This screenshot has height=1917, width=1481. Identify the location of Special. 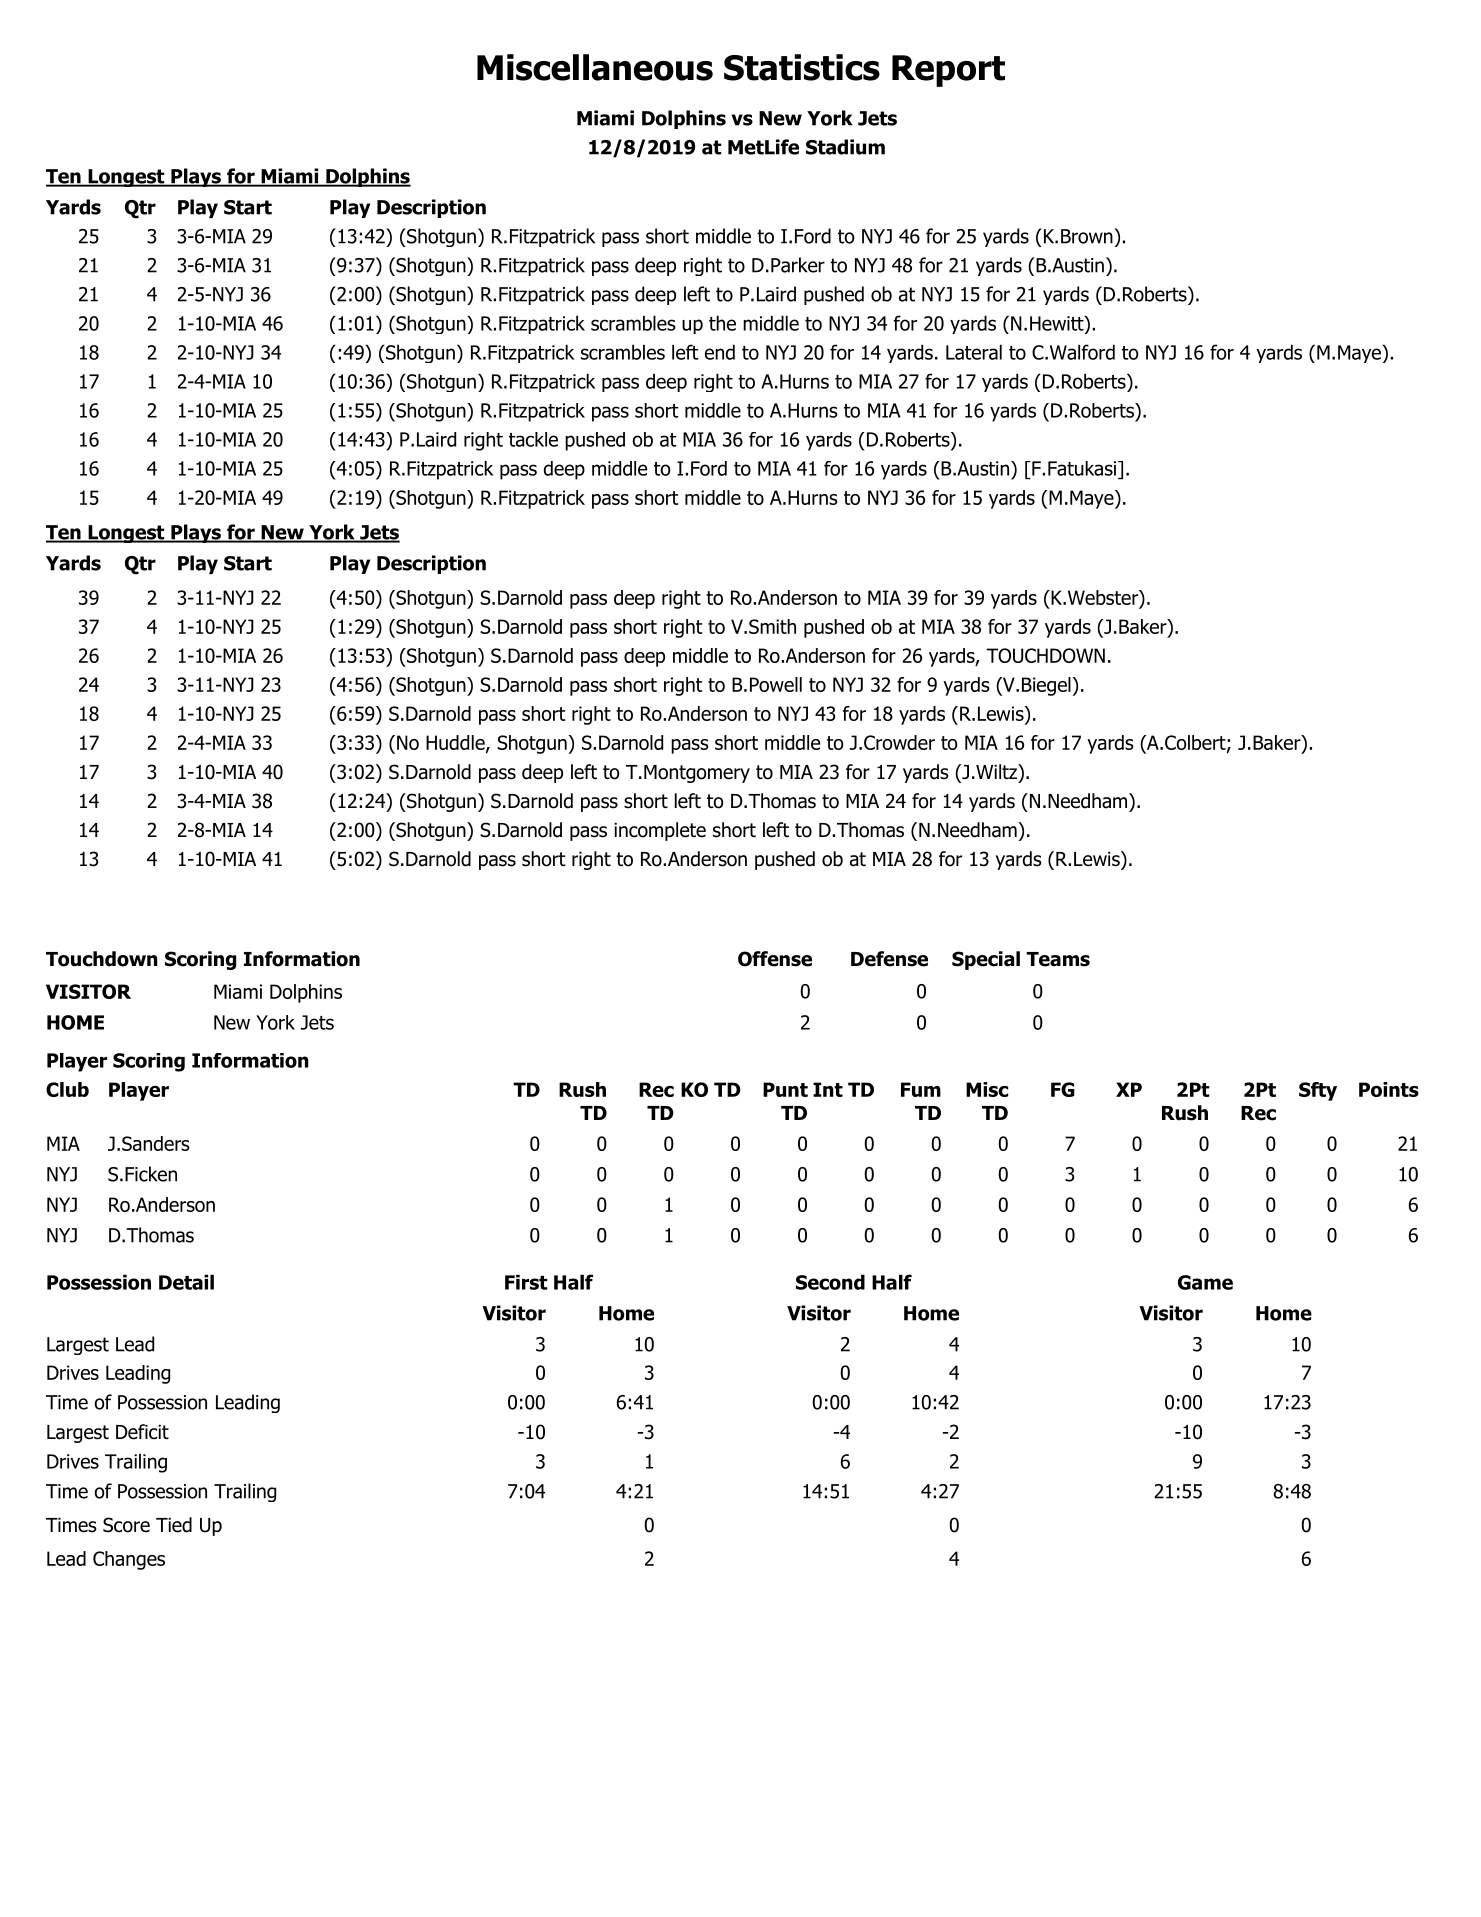
(986, 960).
